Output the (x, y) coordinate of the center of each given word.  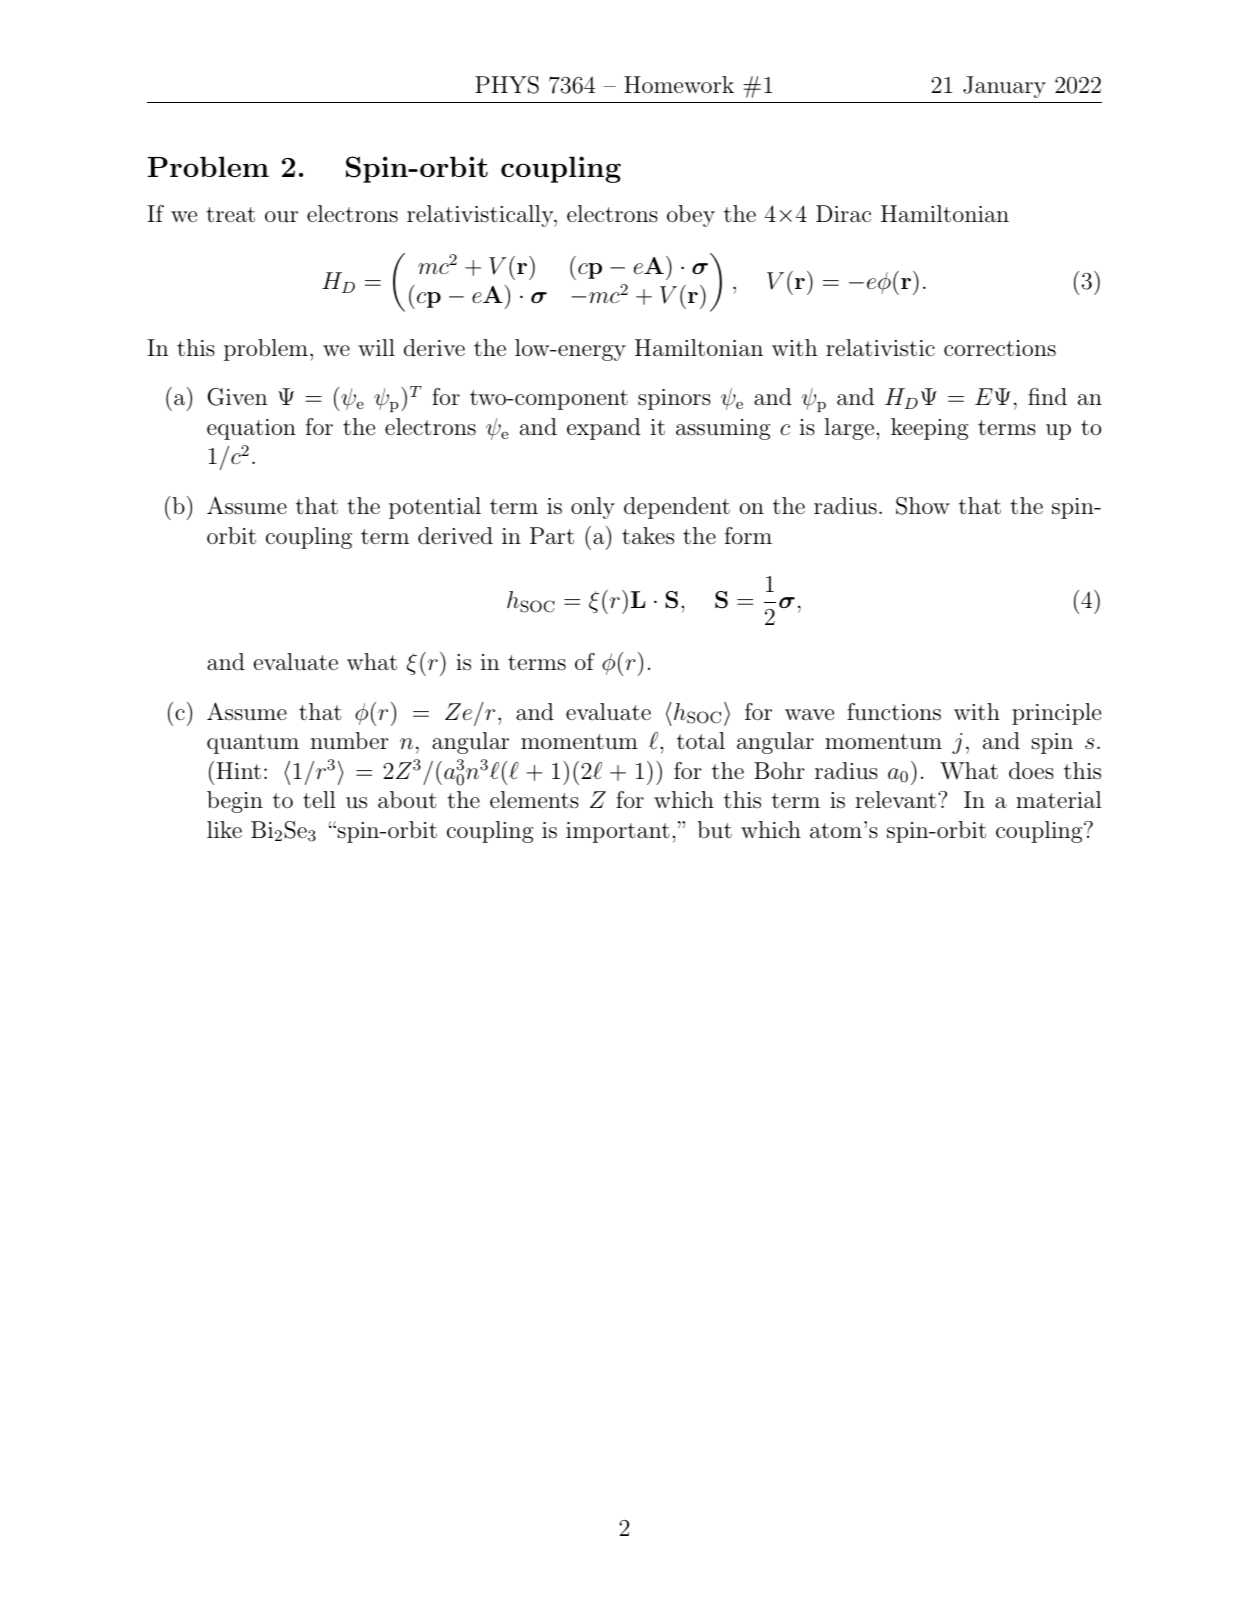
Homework (679, 84)
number (350, 741)
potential (435, 508)
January (1004, 87)
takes (648, 536)
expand (604, 429)
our (281, 217)
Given (237, 397)
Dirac (843, 213)
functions (894, 712)
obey (691, 216)
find (1047, 396)
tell (319, 799)
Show (923, 506)
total (701, 741)
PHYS (507, 85)
